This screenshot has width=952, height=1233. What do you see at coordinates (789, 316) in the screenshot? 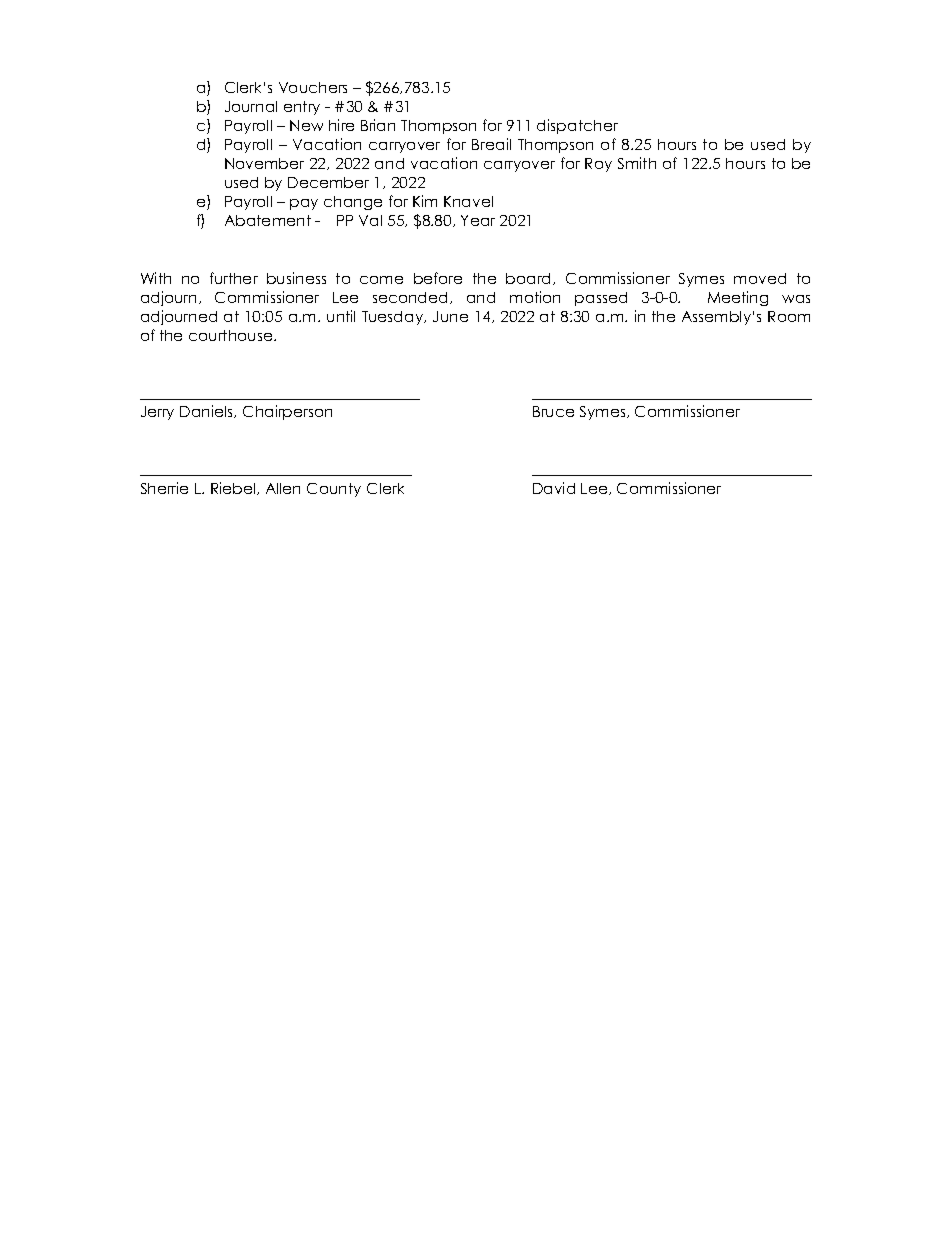
I see `Room` at bounding box center [789, 316].
